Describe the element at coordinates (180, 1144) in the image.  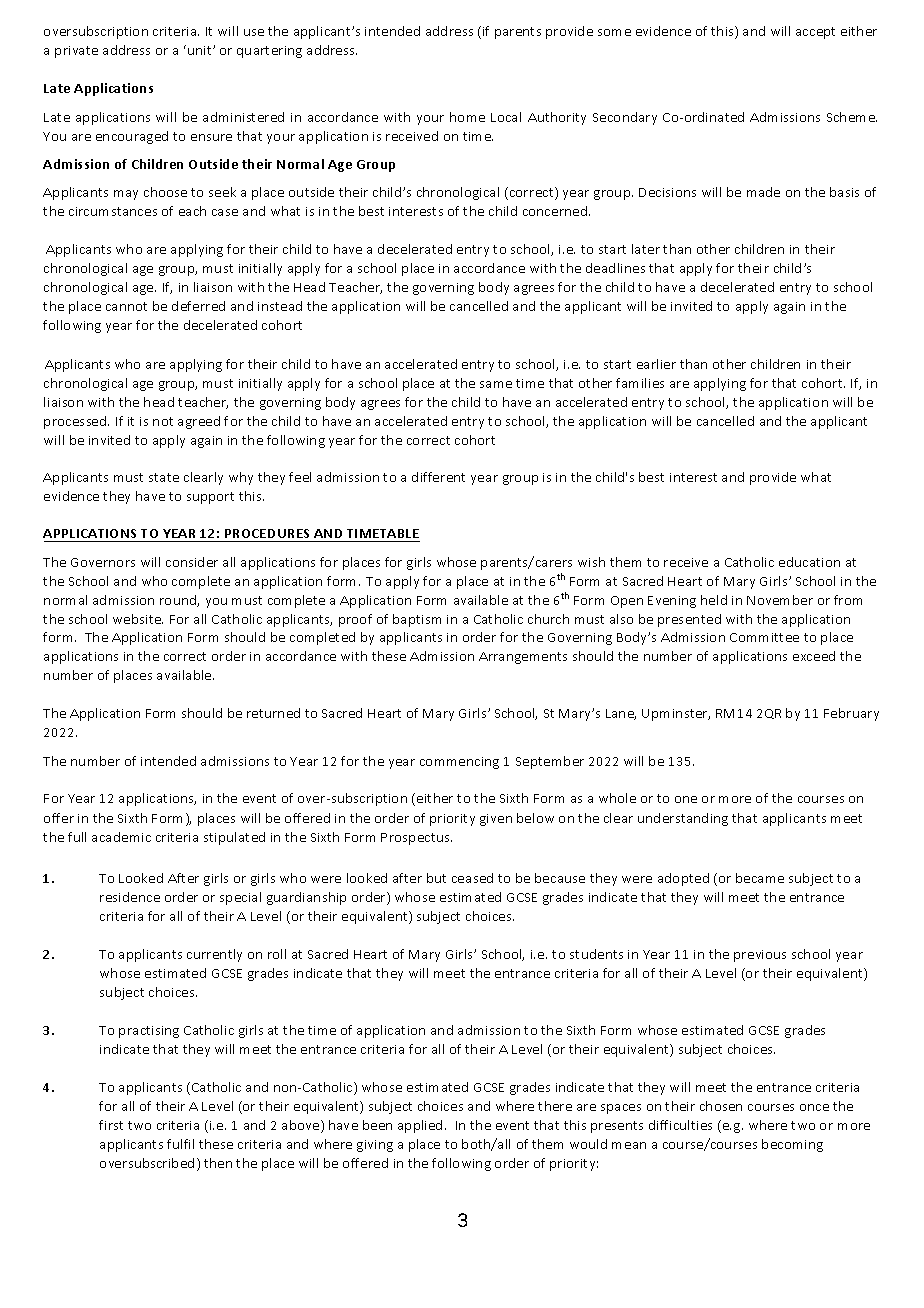
I see `fulfil` at that location.
